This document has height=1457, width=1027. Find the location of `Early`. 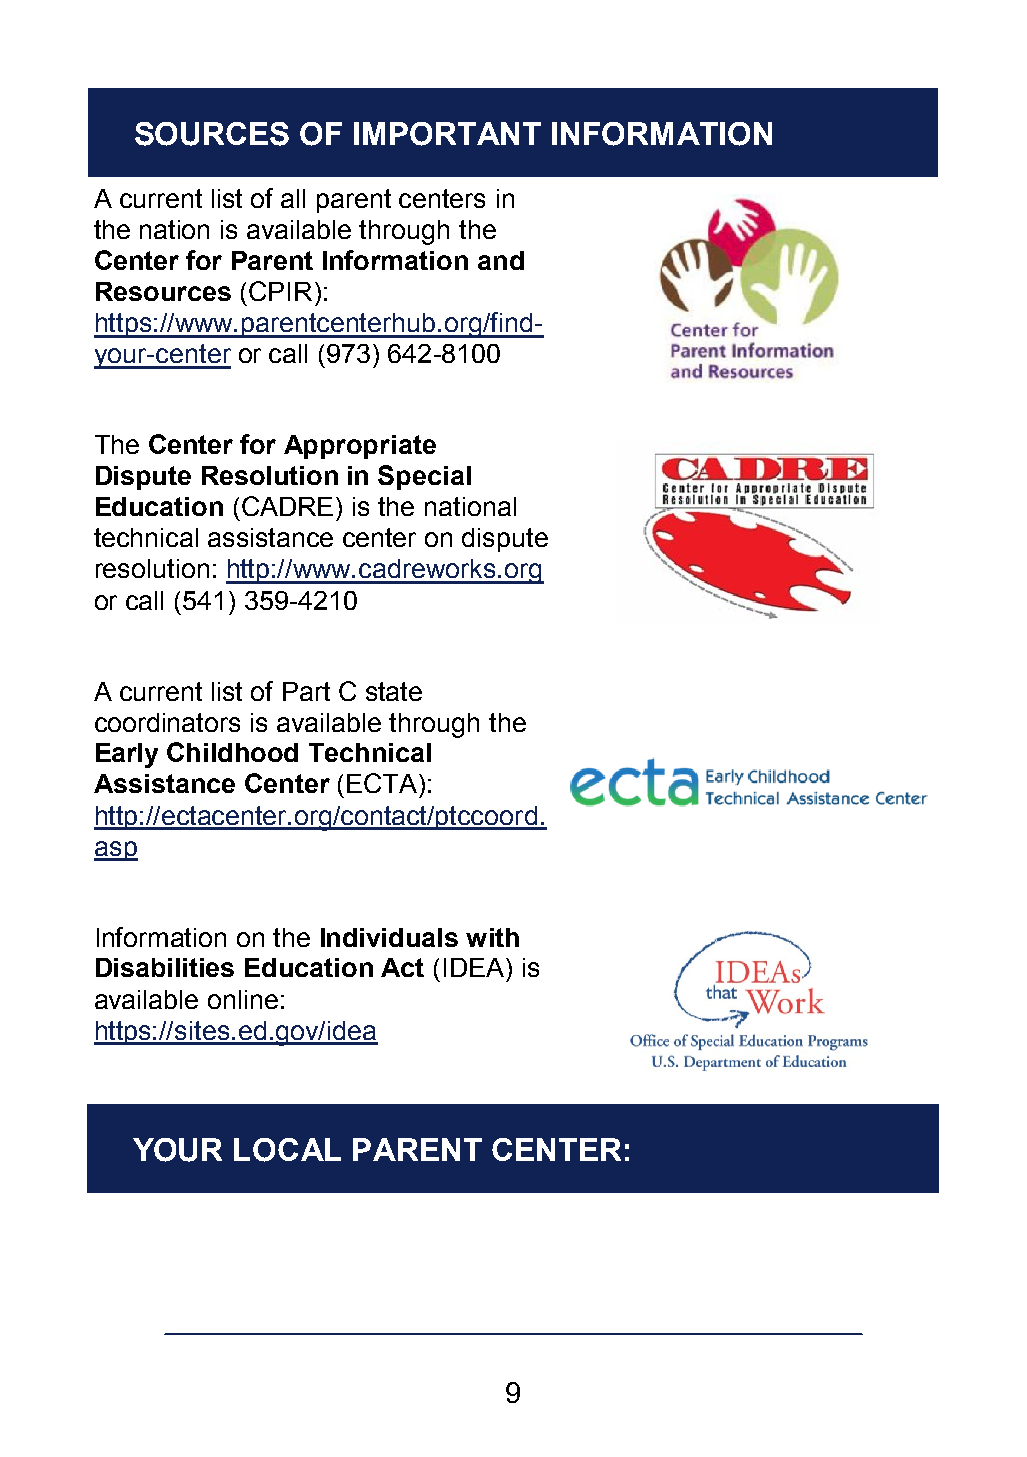

Early is located at coordinates (127, 755).
